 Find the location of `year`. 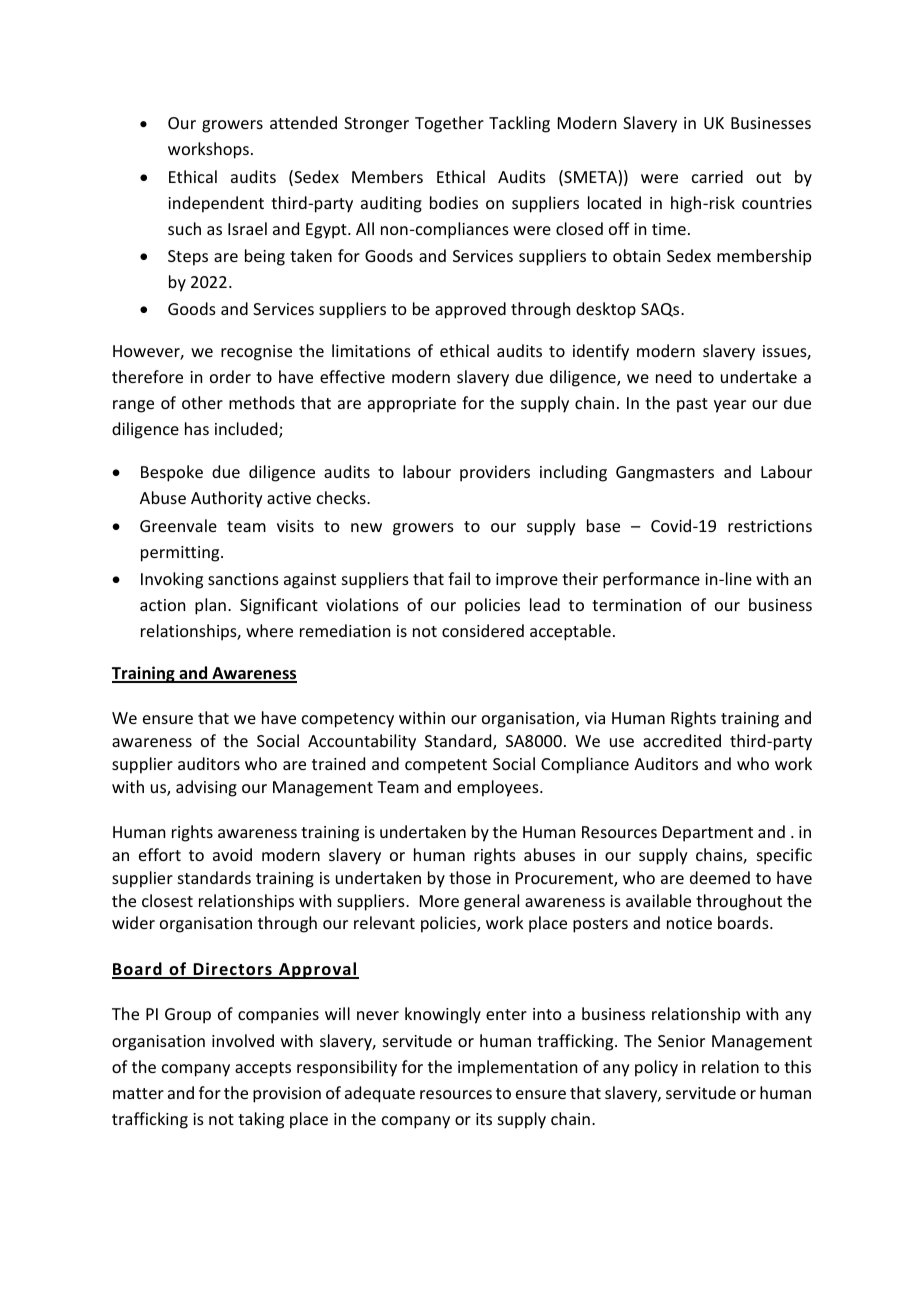

year is located at coordinates (730, 406).
